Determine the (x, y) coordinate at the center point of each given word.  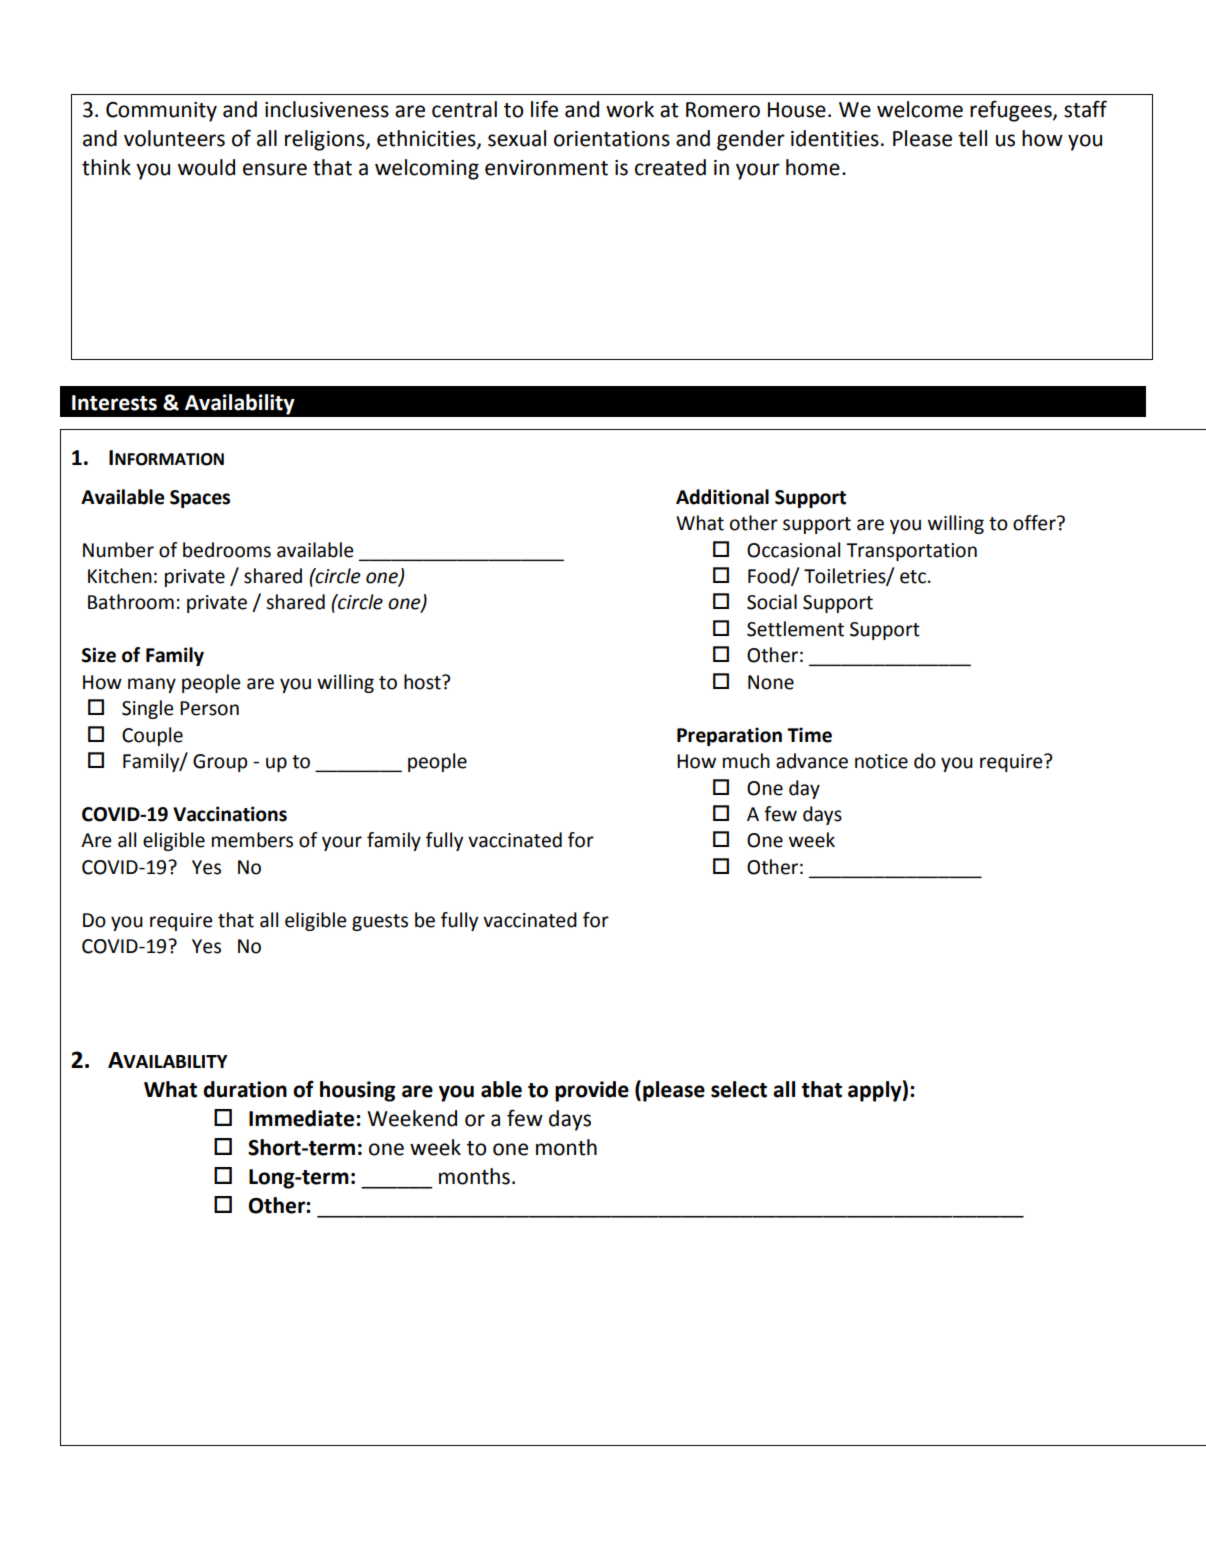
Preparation (729, 736)
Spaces (200, 499)
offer (1035, 523)
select (739, 1089)
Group (220, 763)
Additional (722, 497)
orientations (612, 139)
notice (881, 761)
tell (972, 138)
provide (592, 1091)
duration (245, 1089)
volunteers (174, 138)
